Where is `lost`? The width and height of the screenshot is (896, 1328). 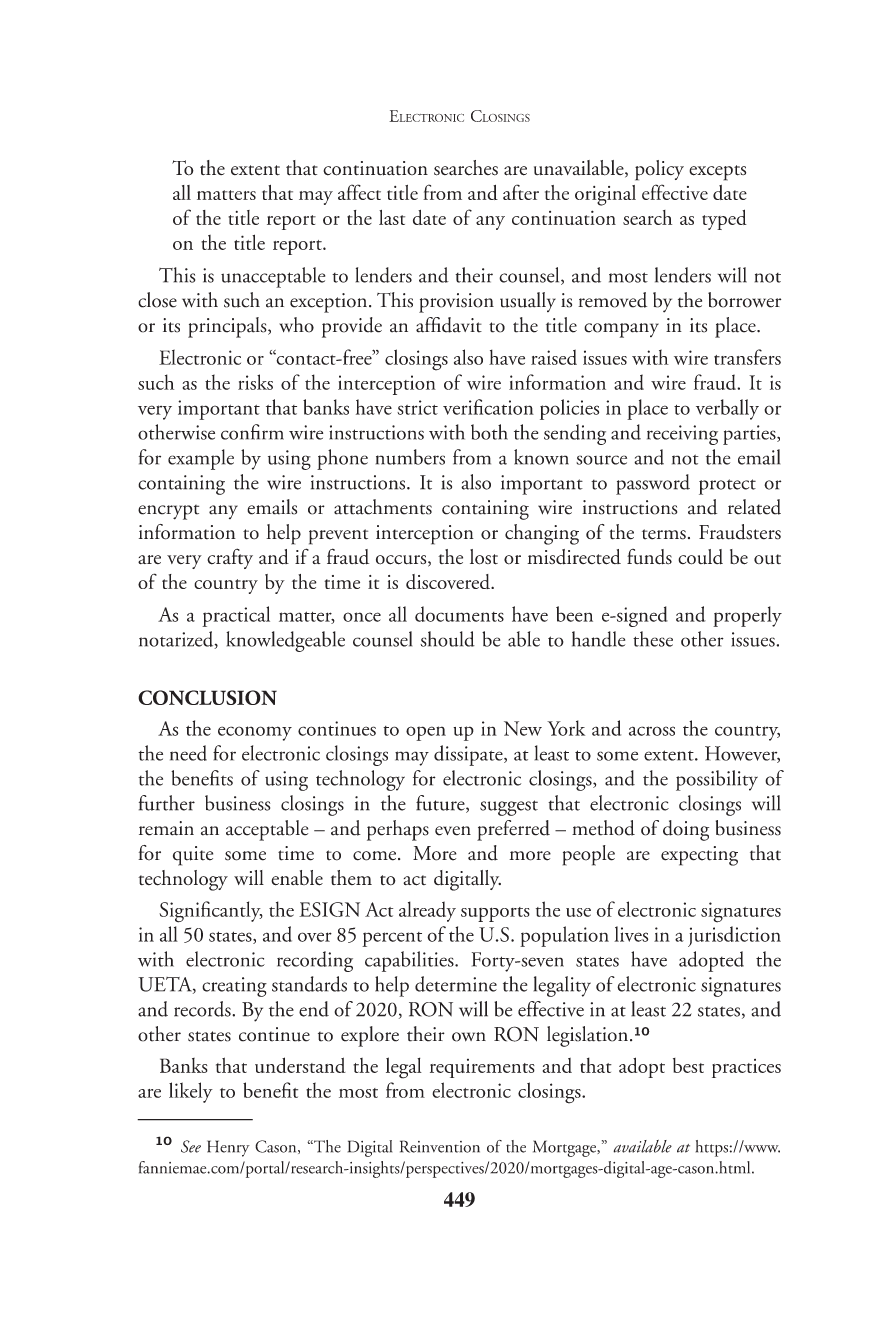 lost is located at coordinates (484, 557).
